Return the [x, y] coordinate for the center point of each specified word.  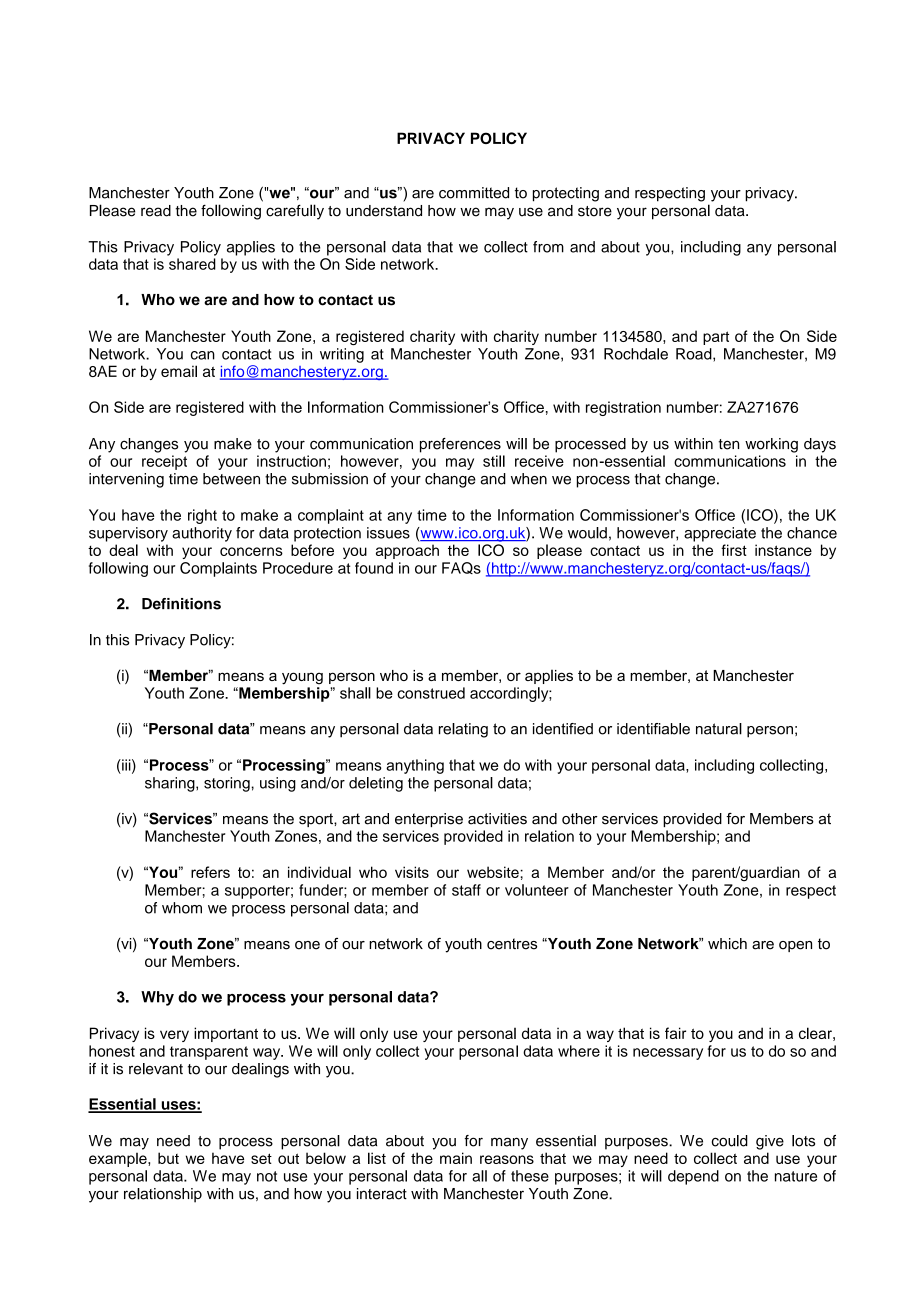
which [727, 944]
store [595, 211]
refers [210, 872]
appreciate [720, 534]
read [156, 211]
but [168, 1158]
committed [474, 193]
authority [202, 534]
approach [407, 551]
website [494, 872]
